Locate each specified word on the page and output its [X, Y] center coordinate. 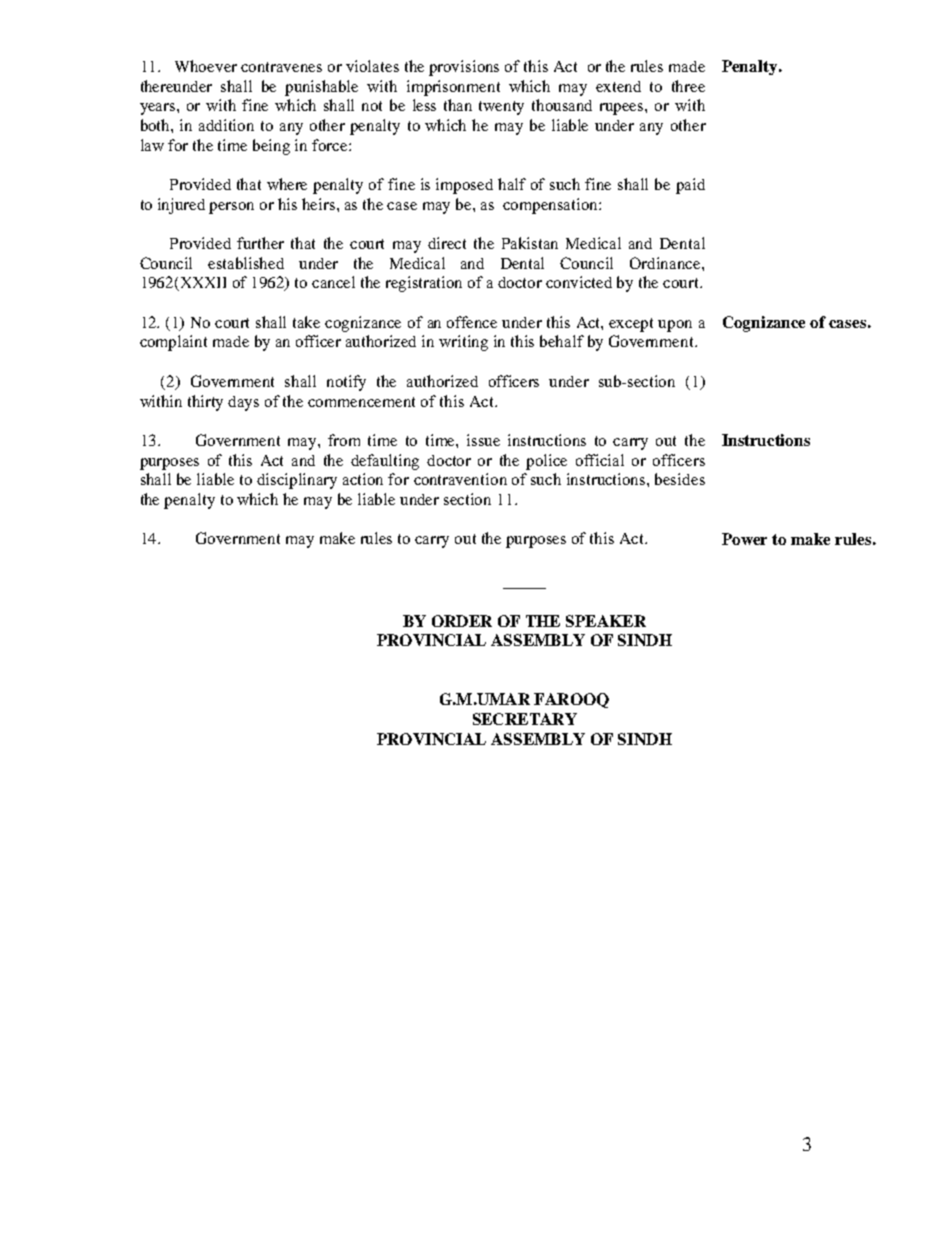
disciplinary [297, 481]
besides [680, 479]
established [246, 263]
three [688, 86]
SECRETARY [525, 719]
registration [424, 284]
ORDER [462, 621]
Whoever [206, 66]
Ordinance [666, 263]
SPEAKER [606, 621]
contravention [460, 479]
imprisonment [453, 88]
